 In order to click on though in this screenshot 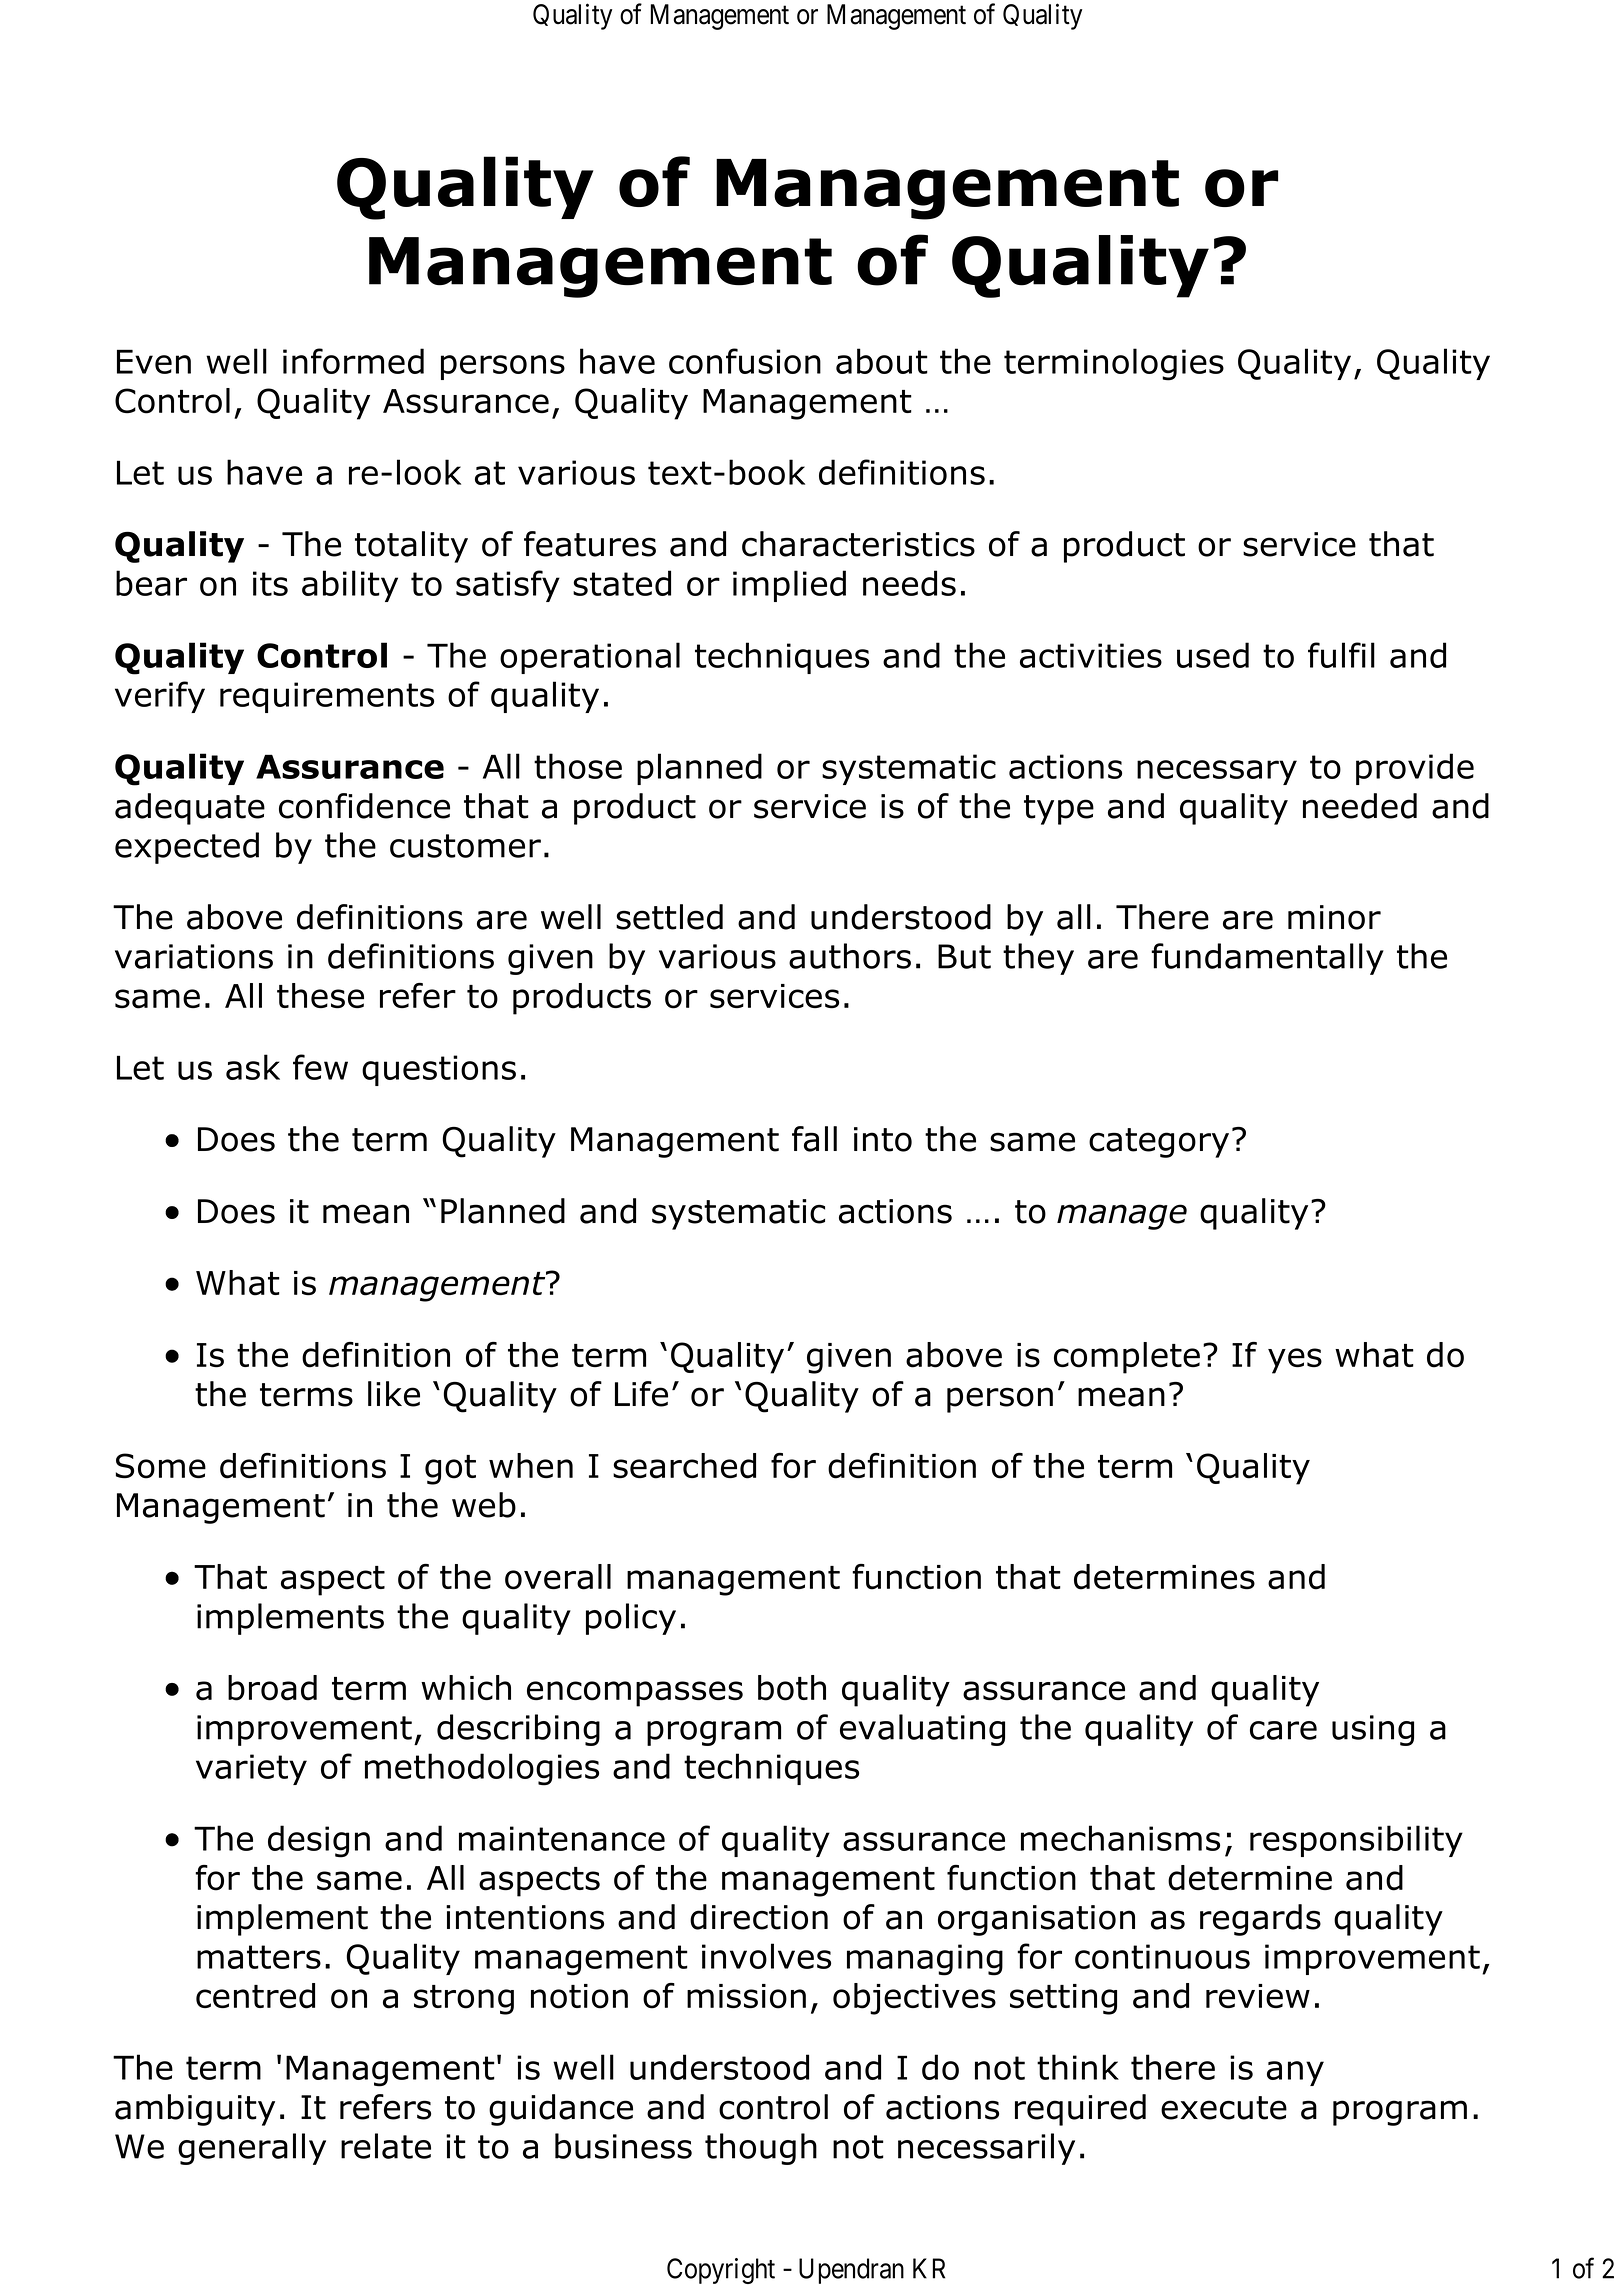, I will do `click(761, 2149)`.
